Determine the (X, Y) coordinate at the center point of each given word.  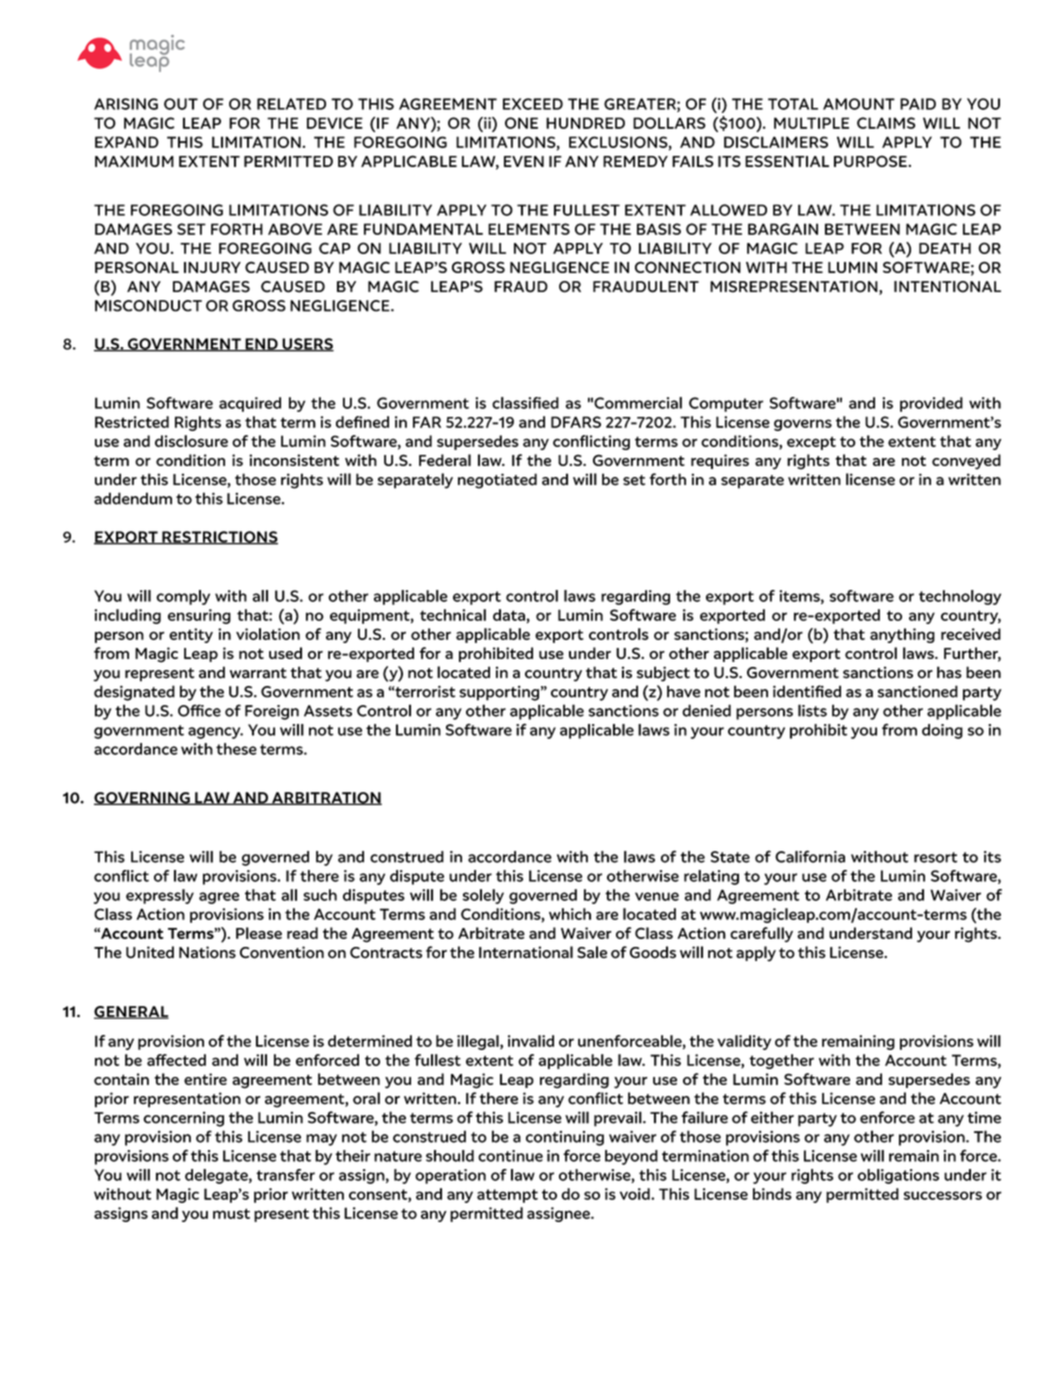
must (231, 1213)
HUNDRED (585, 123)
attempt (507, 1196)
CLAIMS (886, 123)
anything (902, 635)
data (509, 615)
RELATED (291, 104)
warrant (258, 673)
